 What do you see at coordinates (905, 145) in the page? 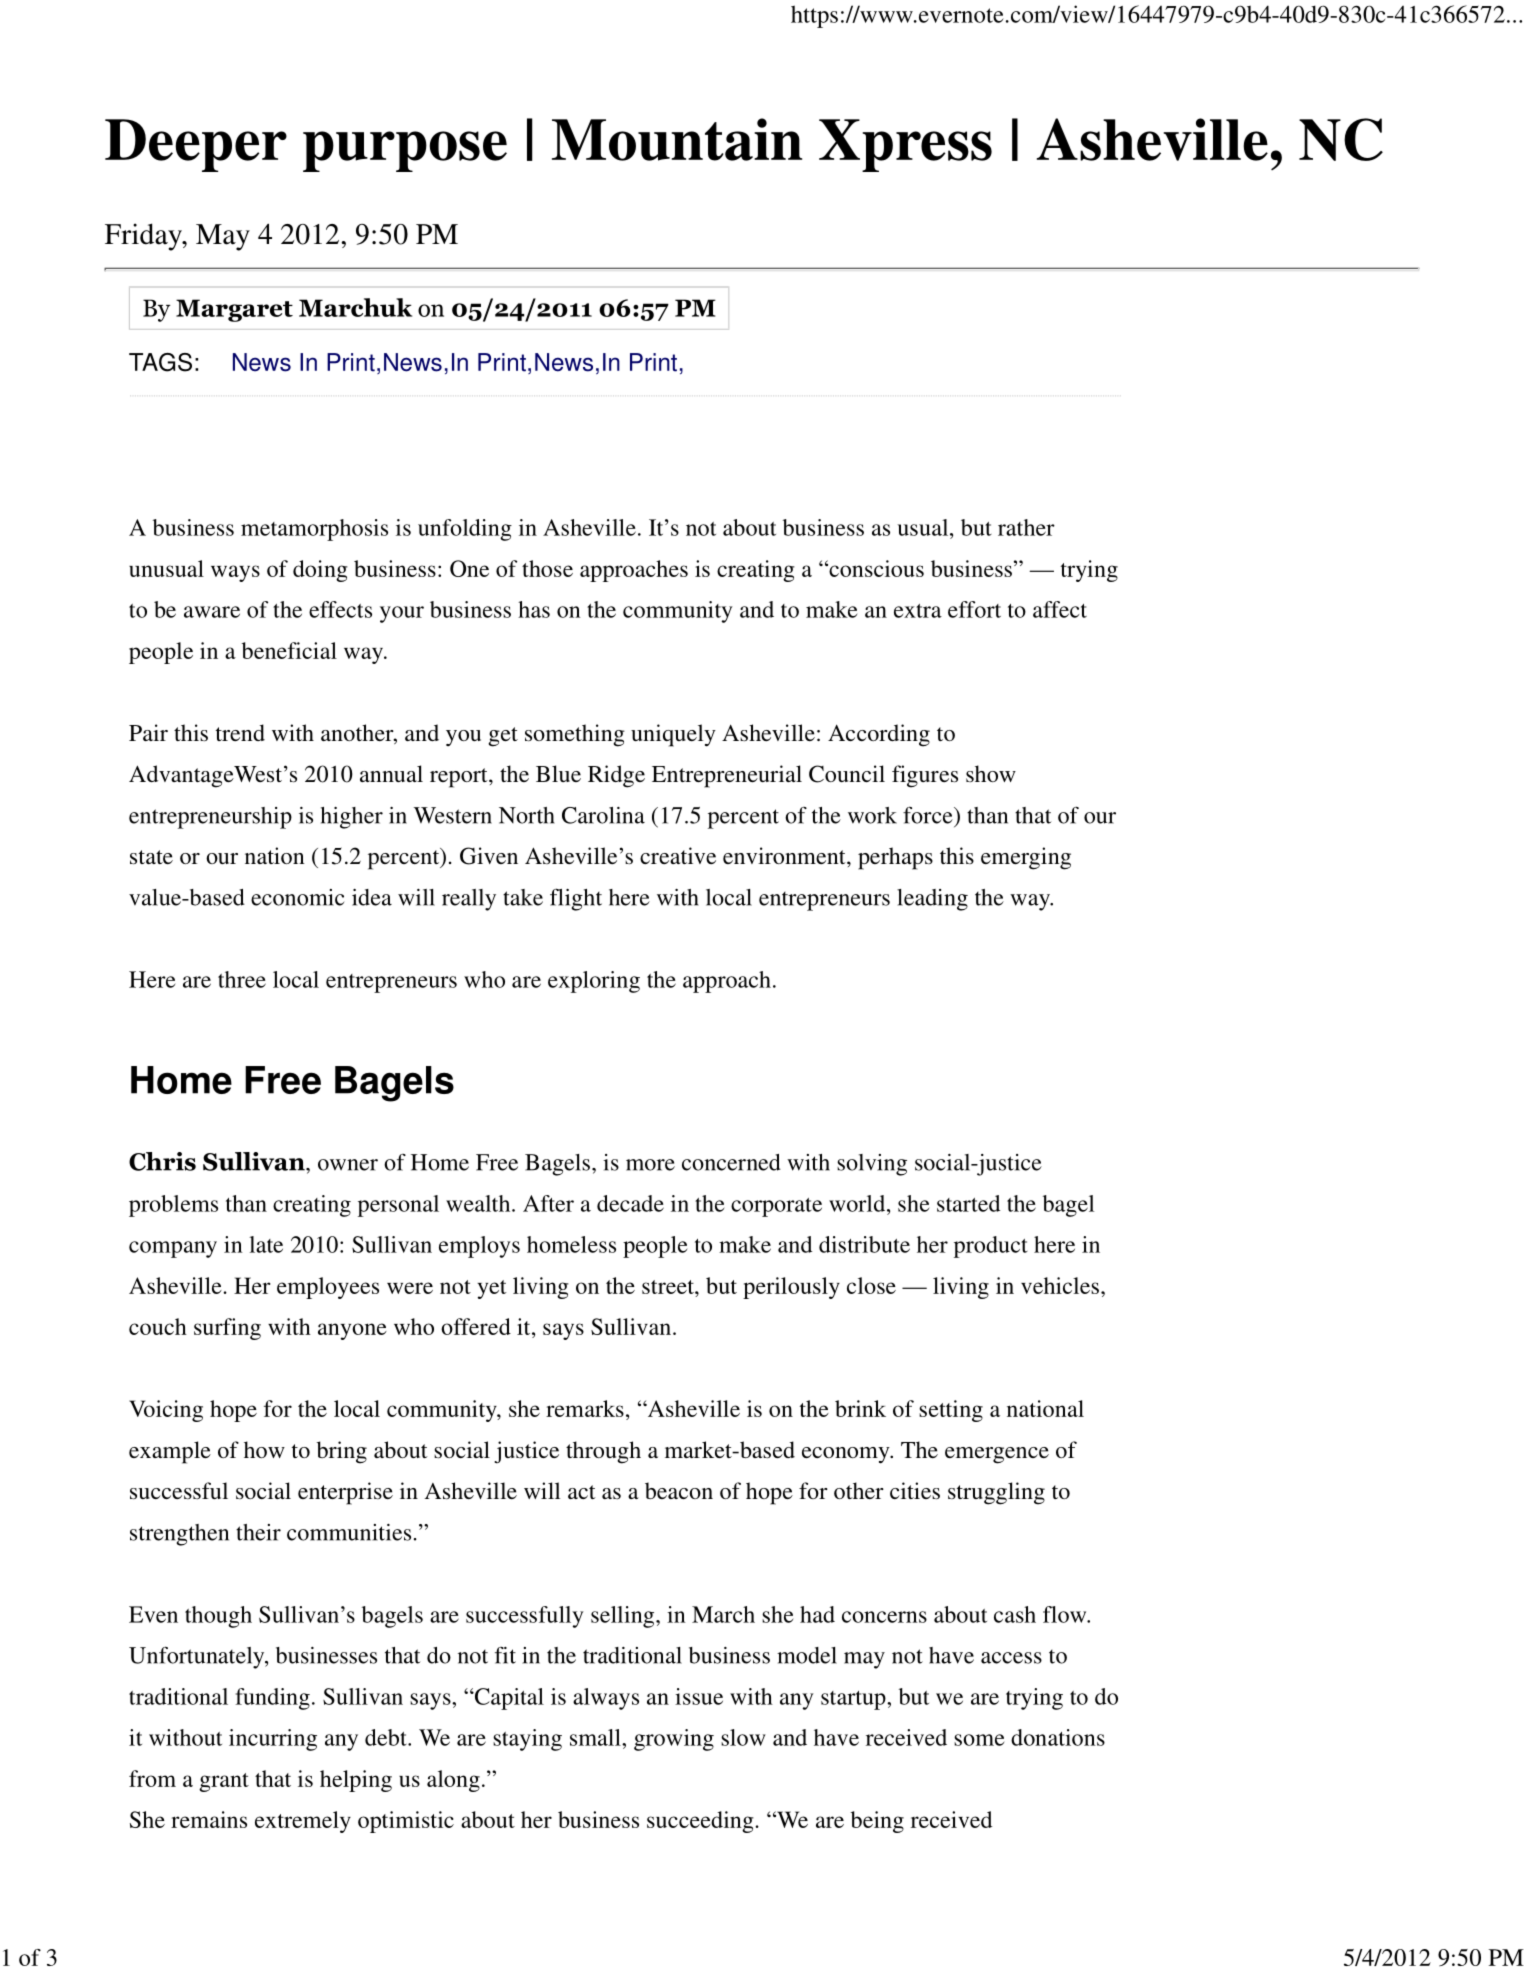
I see `Xpress` at bounding box center [905, 145].
